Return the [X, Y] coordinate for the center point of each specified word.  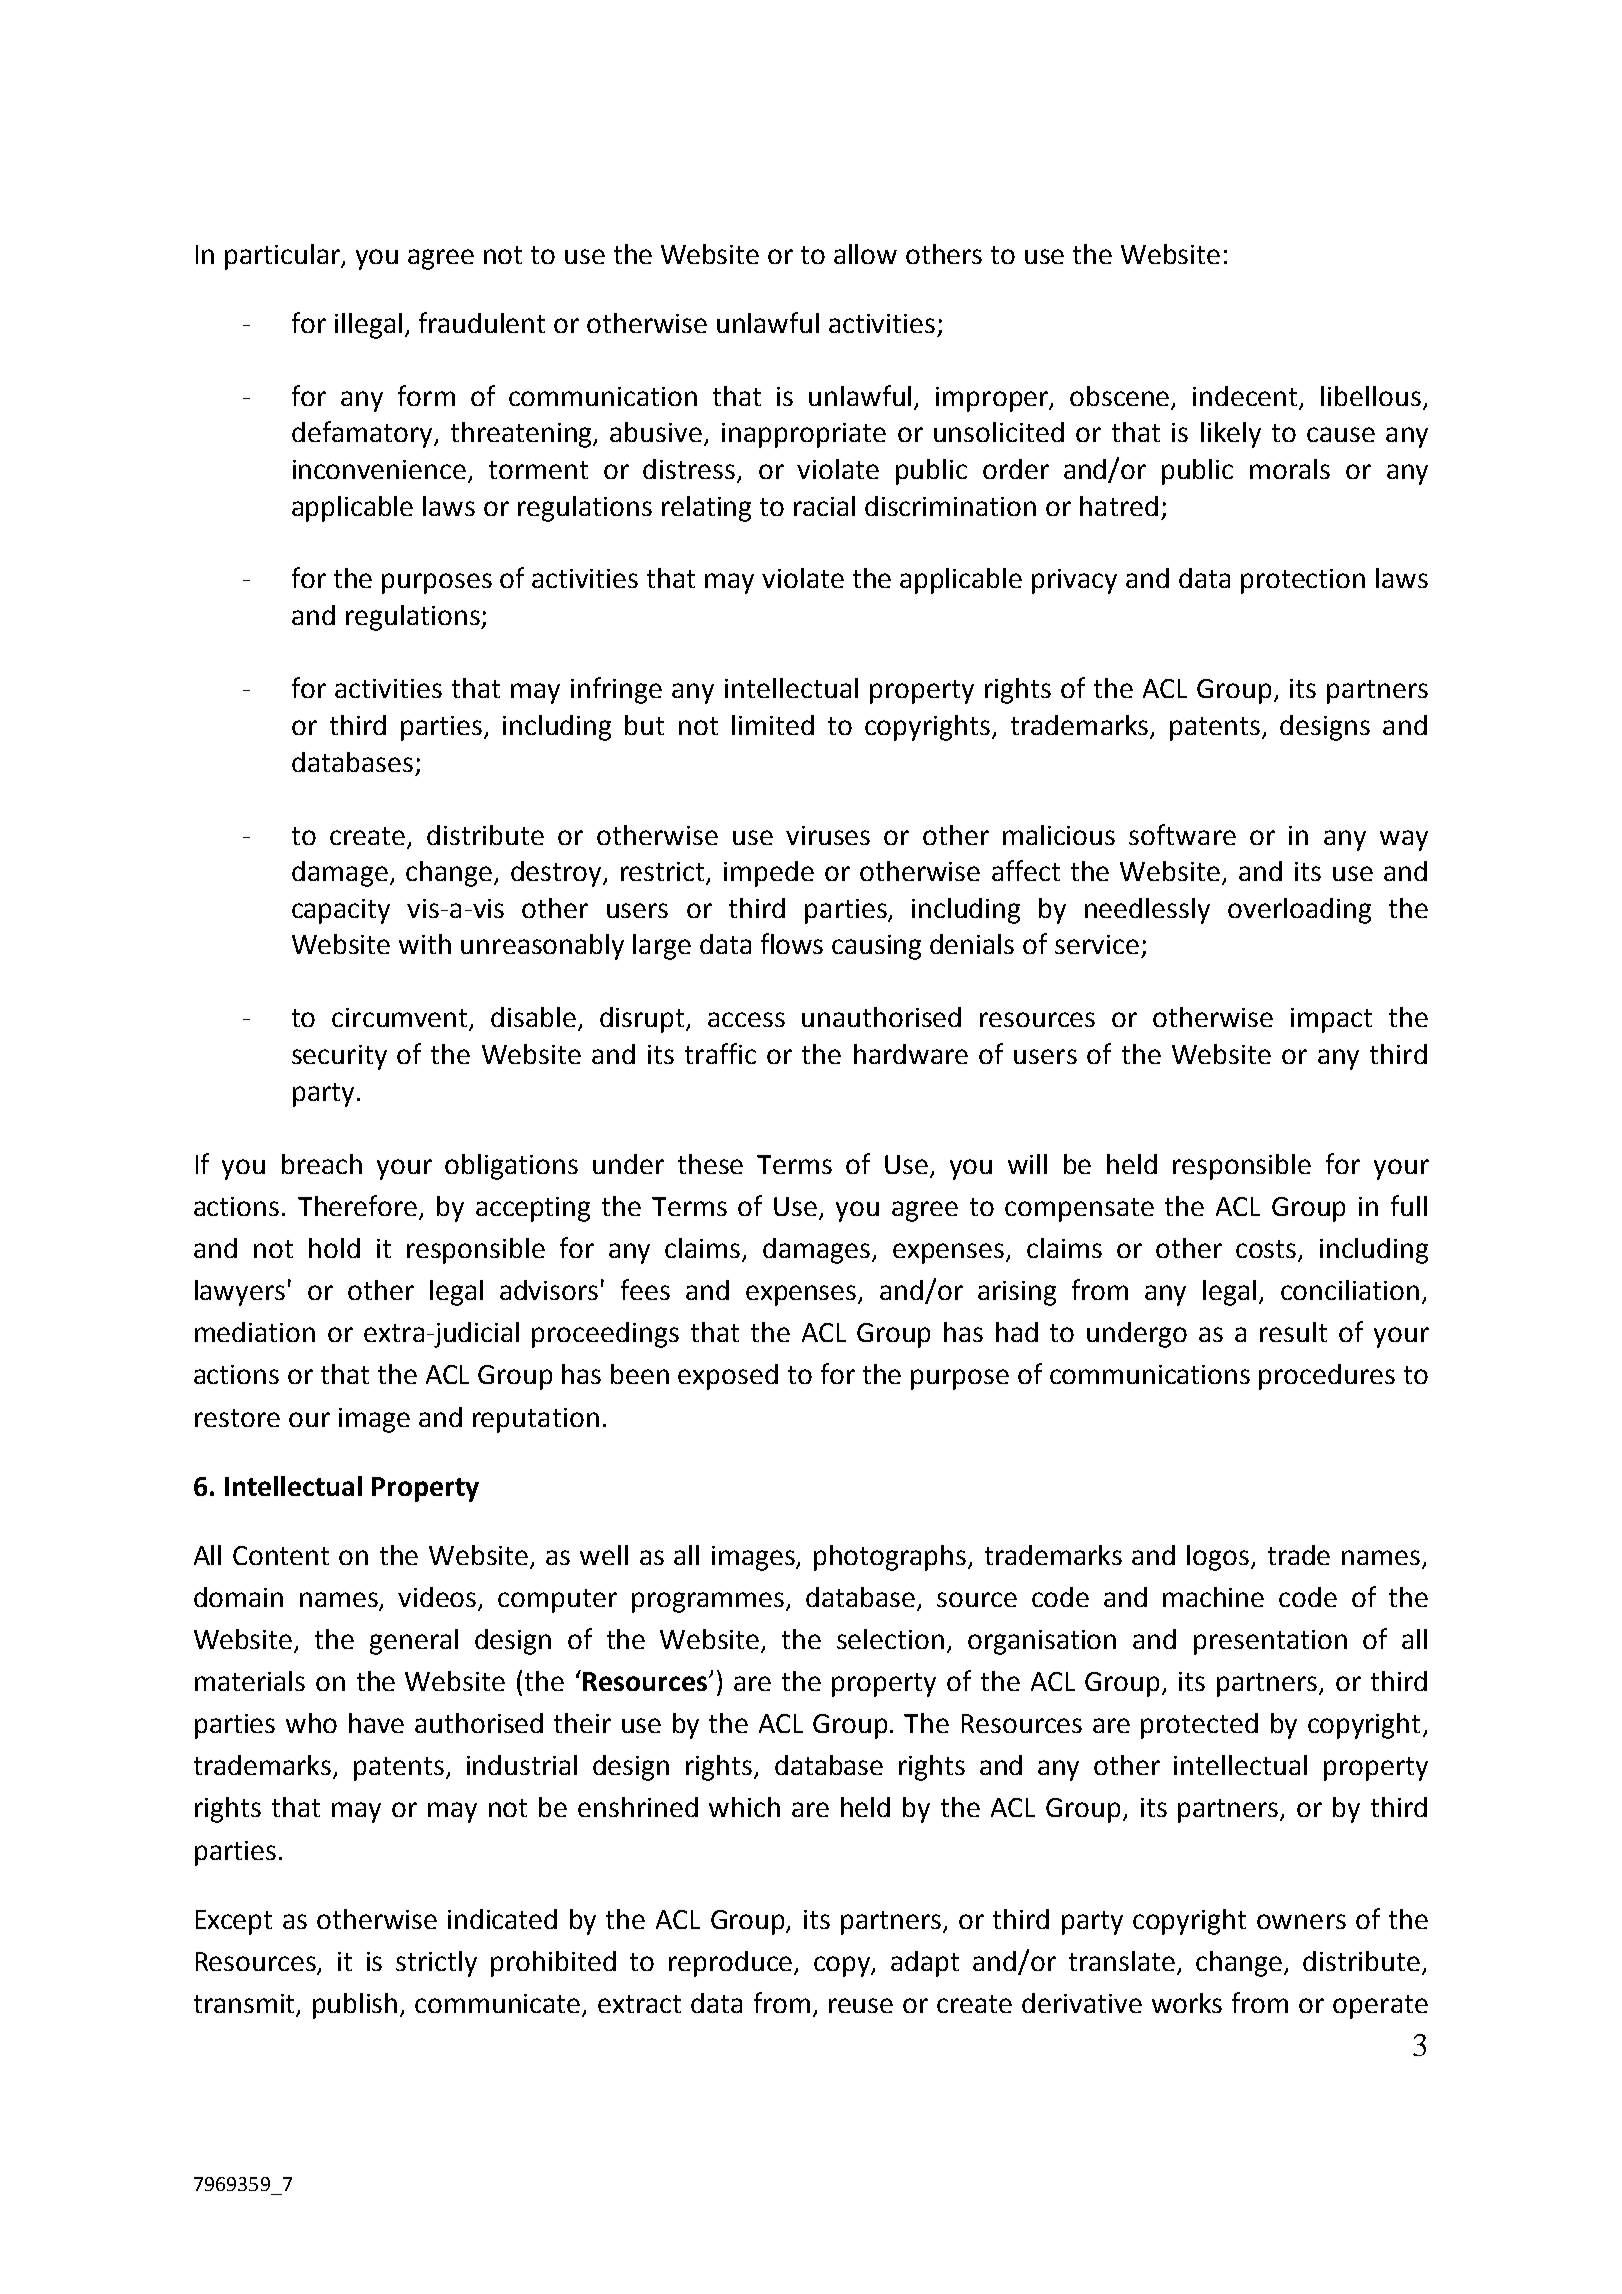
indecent [1245, 396]
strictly [436, 1964]
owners [1301, 1921]
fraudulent [482, 322]
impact [1331, 1020]
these [710, 1164]
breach [322, 1164]
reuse [861, 2005]
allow [865, 254]
